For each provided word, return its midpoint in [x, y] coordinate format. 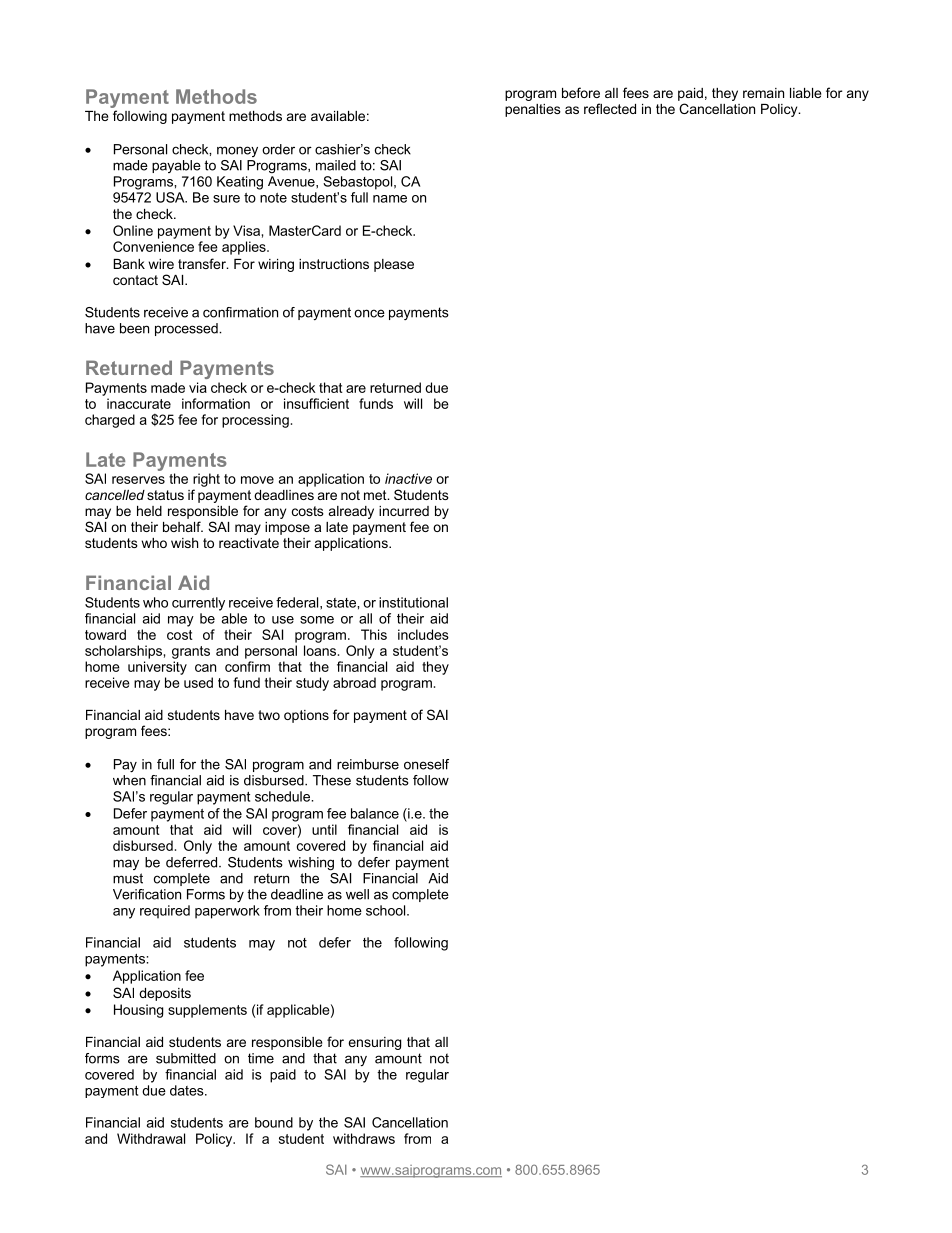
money [237, 151]
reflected [610, 108]
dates [188, 1090]
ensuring [374, 1043]
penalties [533, 110]
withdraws [364, 1138]
